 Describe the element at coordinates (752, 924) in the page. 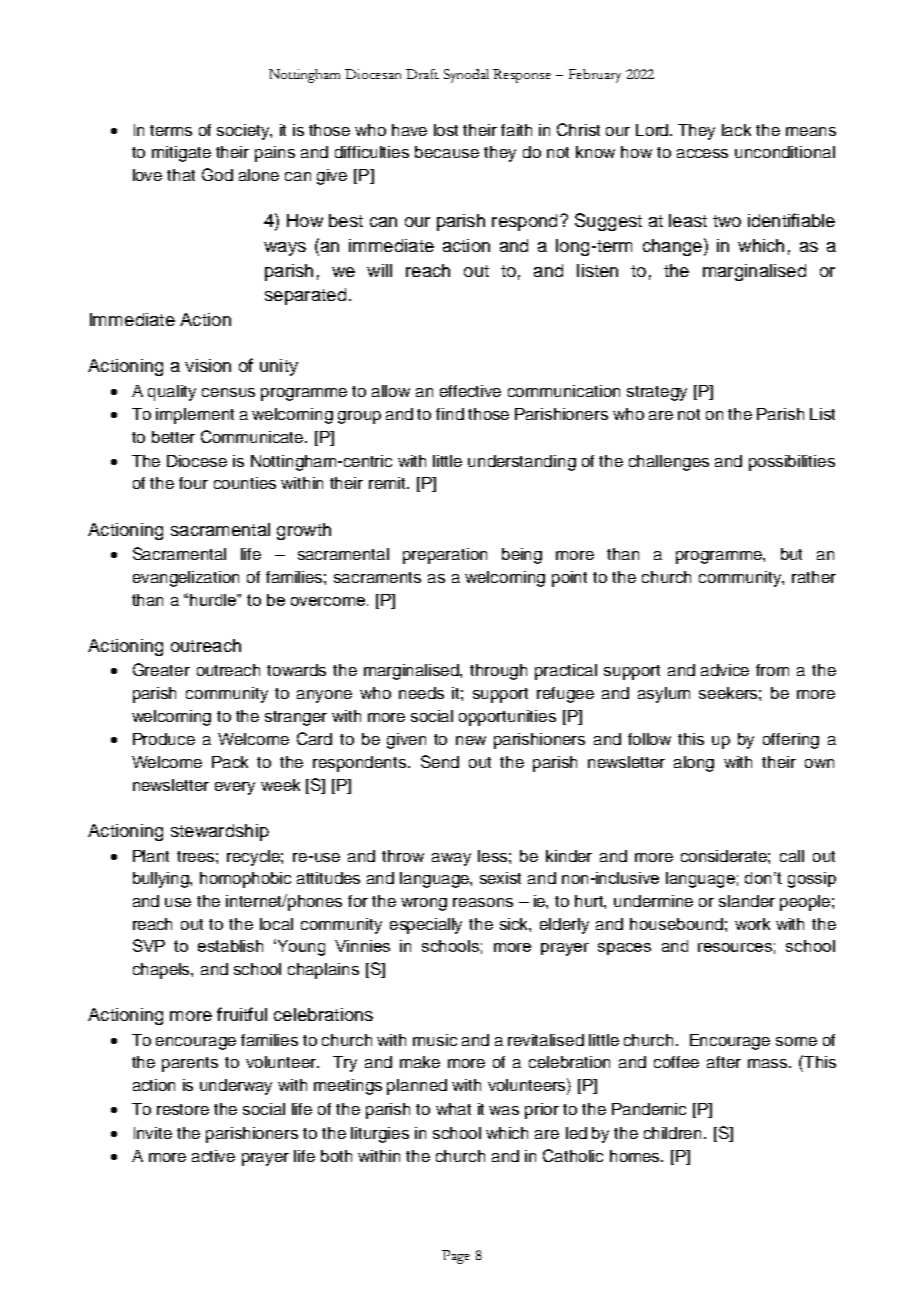

I see `work` at that location.
